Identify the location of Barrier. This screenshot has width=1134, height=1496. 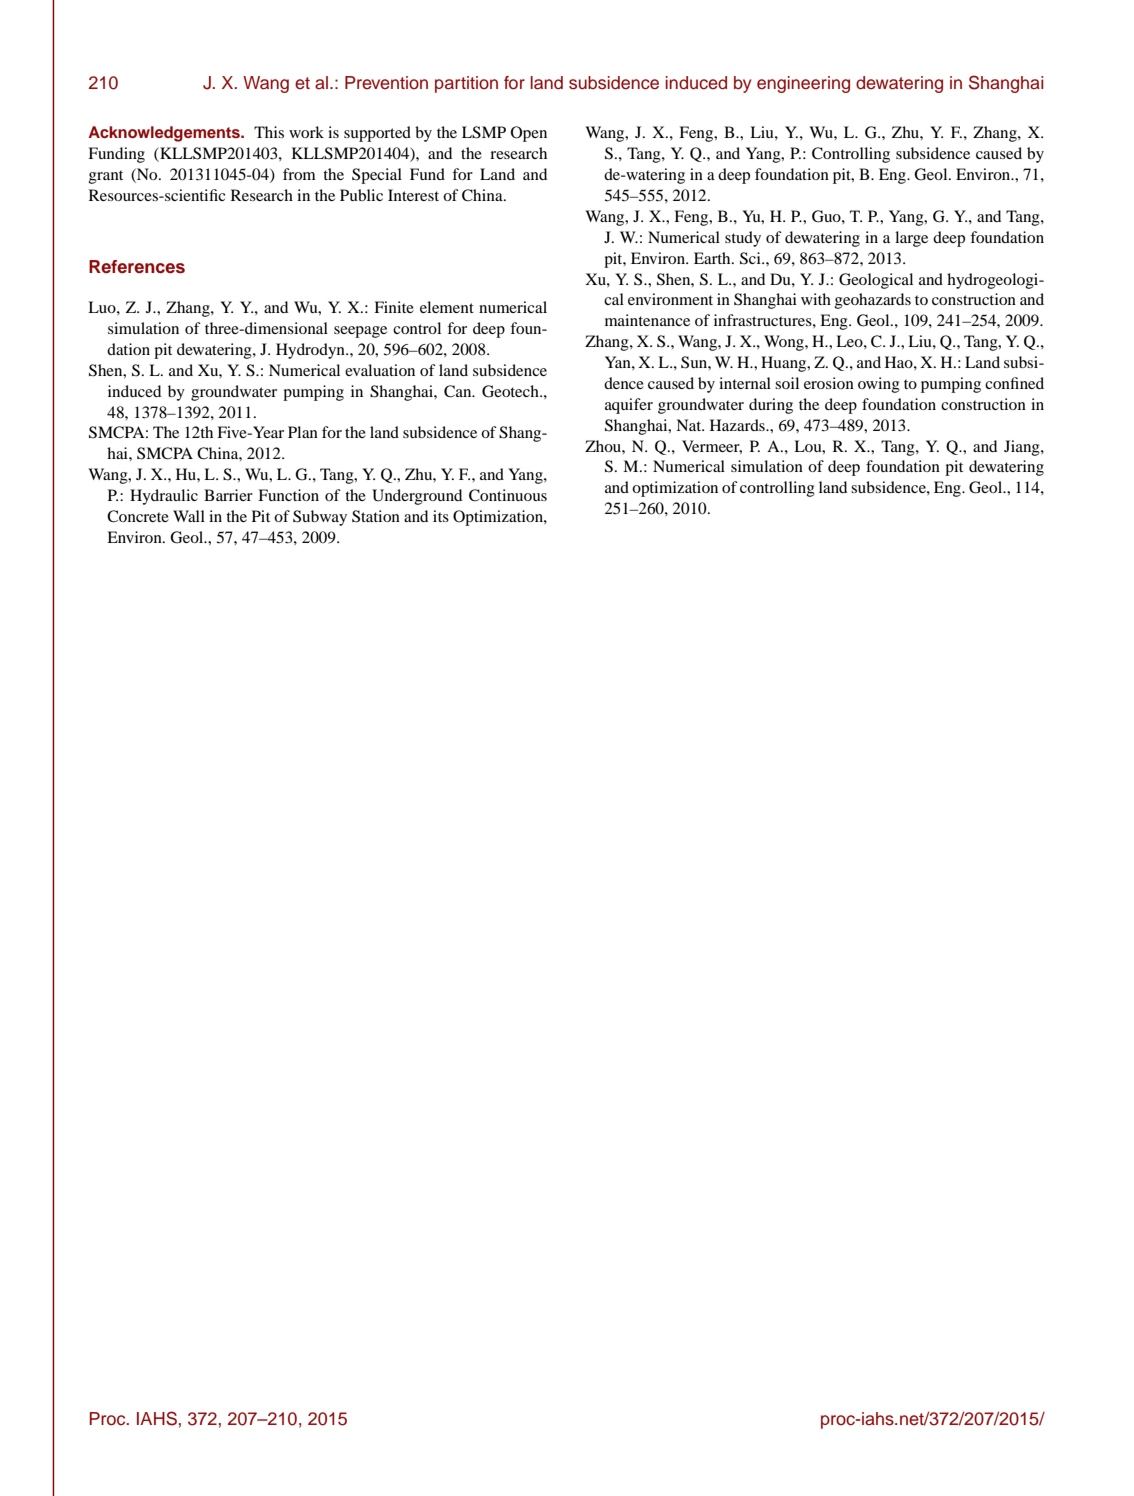
(228, 495).
